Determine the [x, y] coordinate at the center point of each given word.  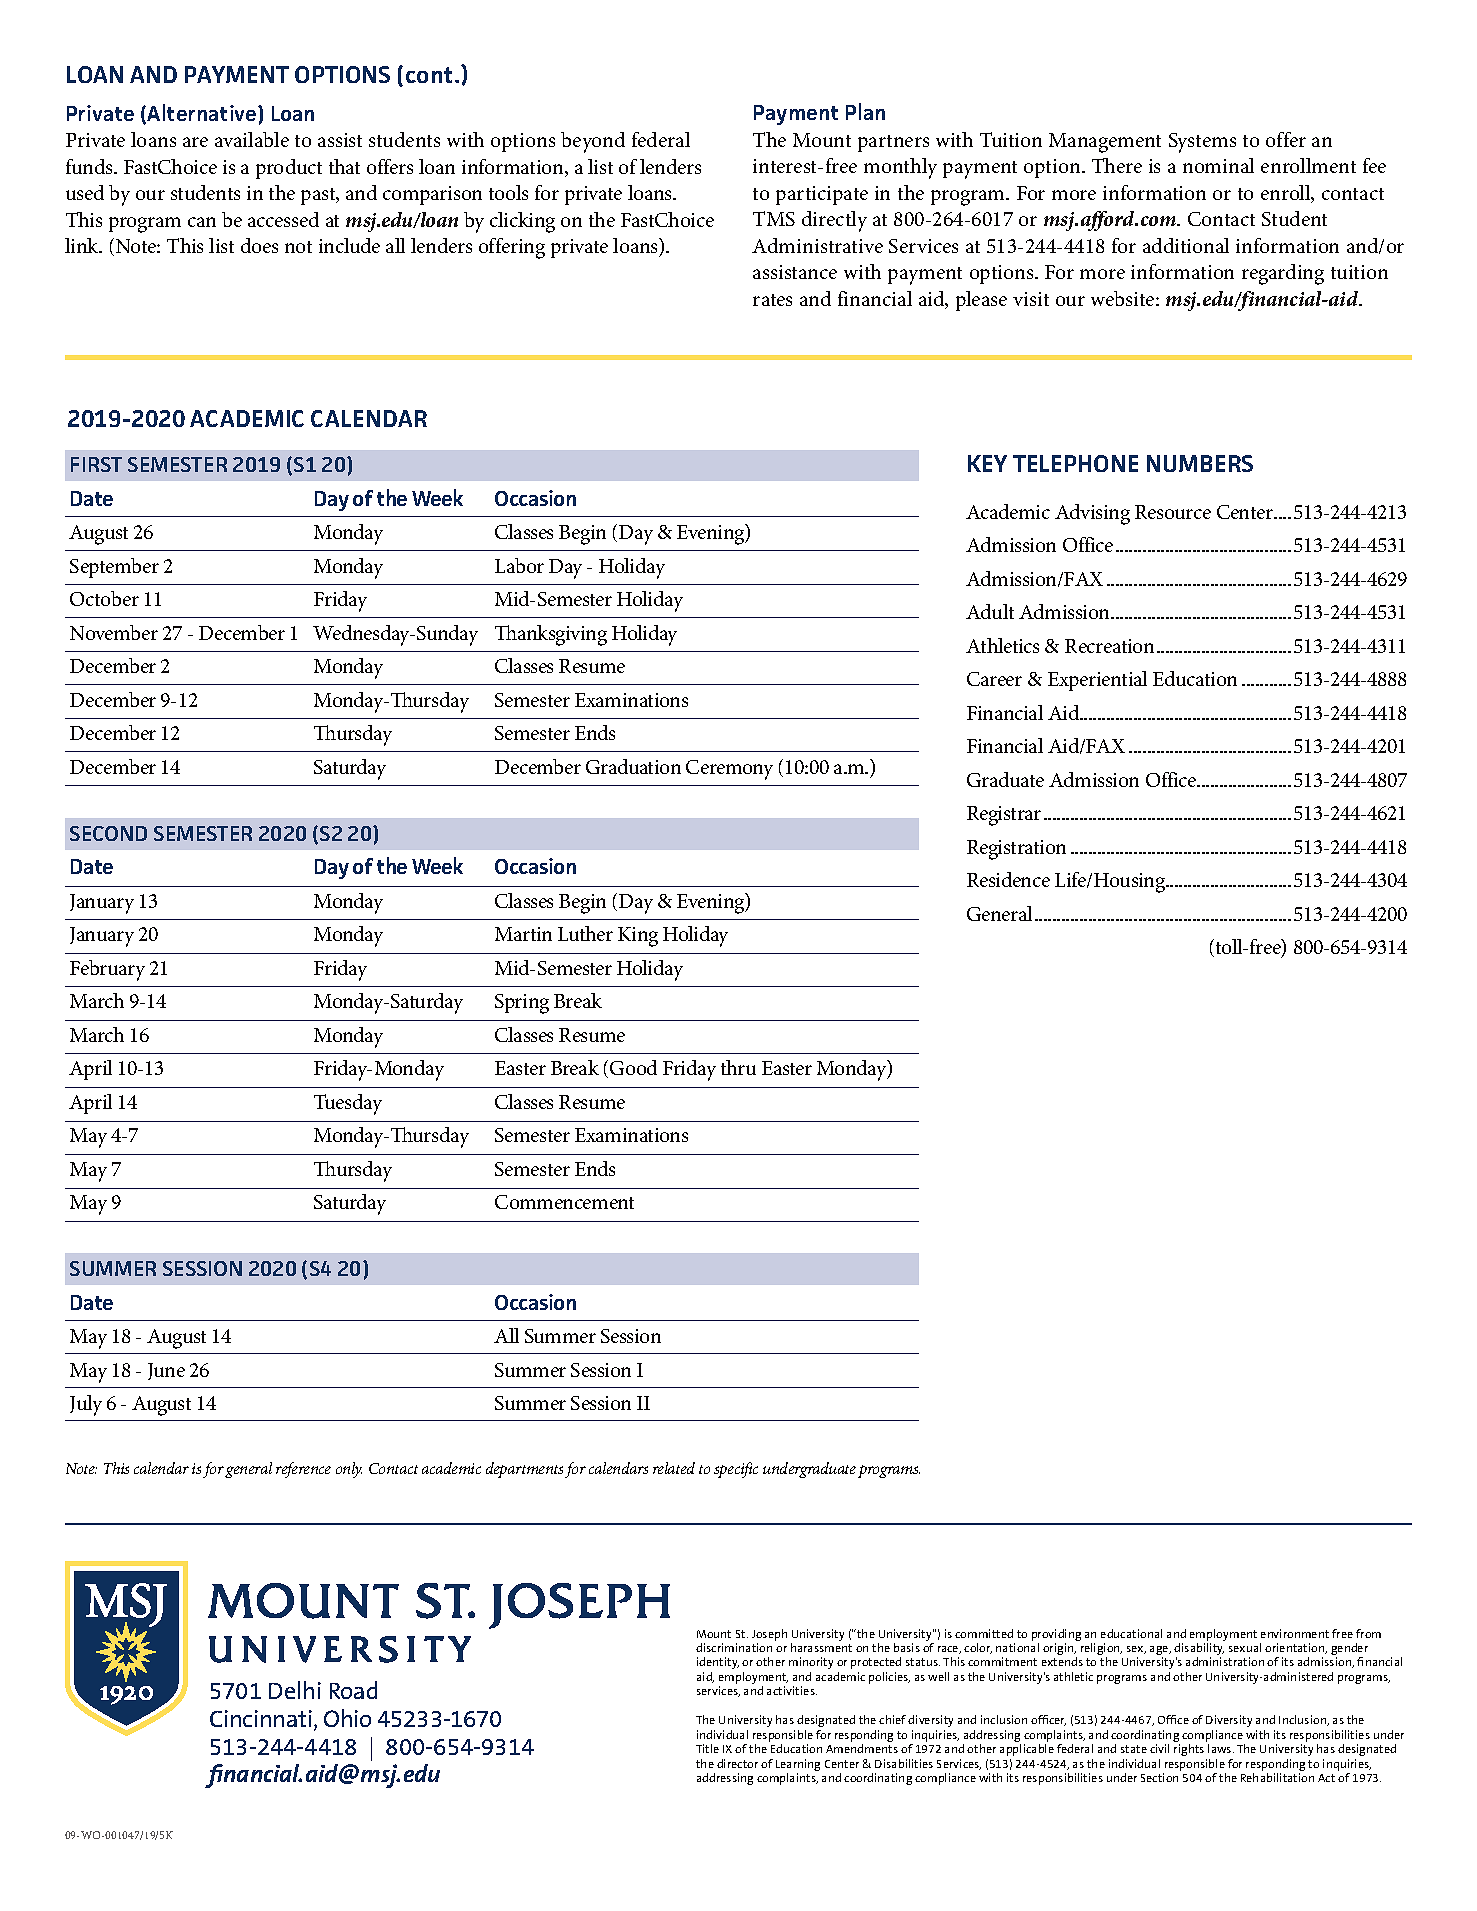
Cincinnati [261, 1718]
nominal [1218, 165]
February [107, 970]
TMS [774, 218]
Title [707, 1748]
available [252, 139]
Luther [585, 933]
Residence [1008, 879]
